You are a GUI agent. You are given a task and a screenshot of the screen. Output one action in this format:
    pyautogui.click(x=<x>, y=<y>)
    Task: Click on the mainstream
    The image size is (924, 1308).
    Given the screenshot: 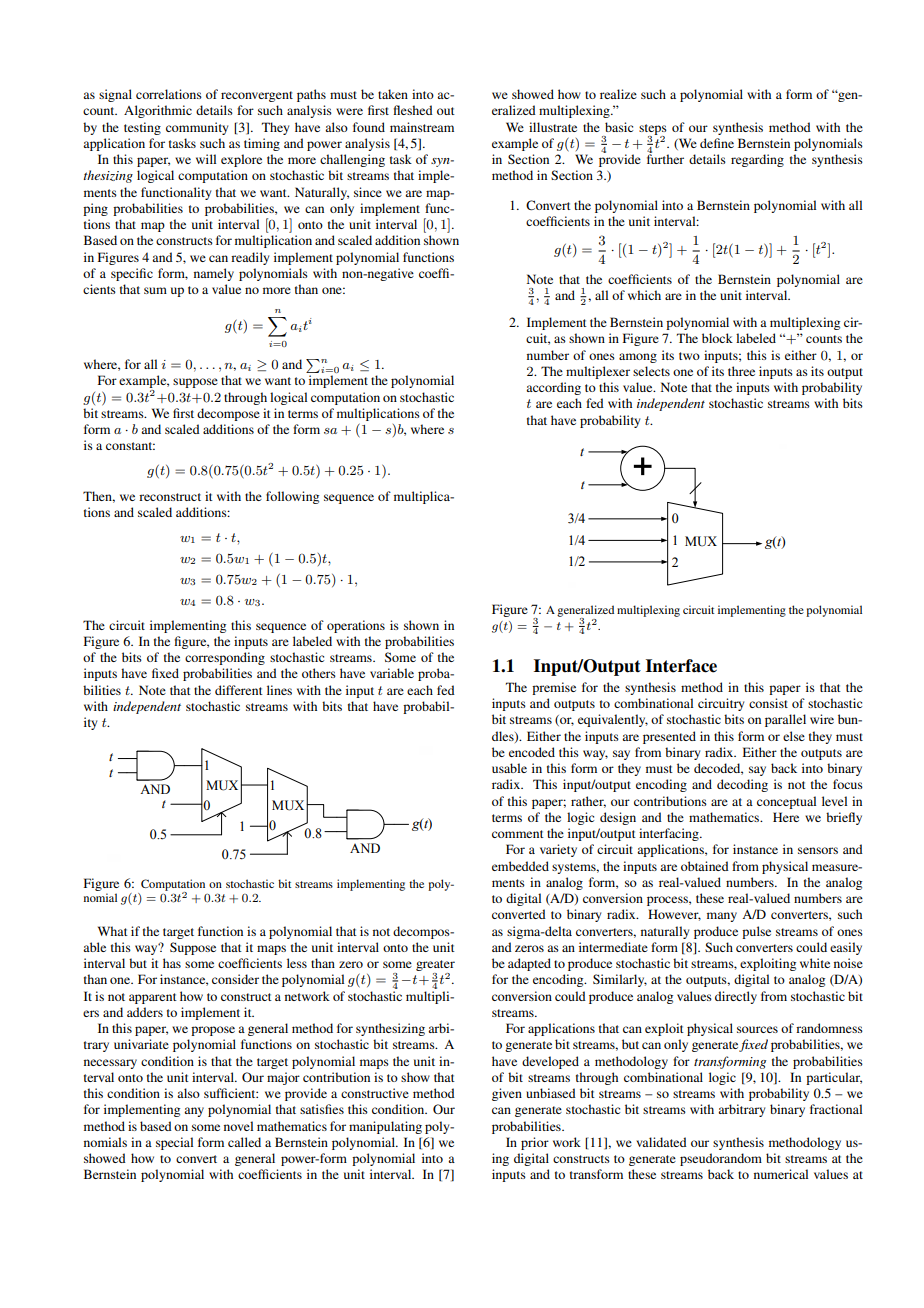 What is the action you would take?
    pyautogui.click(x=422, y=127)
